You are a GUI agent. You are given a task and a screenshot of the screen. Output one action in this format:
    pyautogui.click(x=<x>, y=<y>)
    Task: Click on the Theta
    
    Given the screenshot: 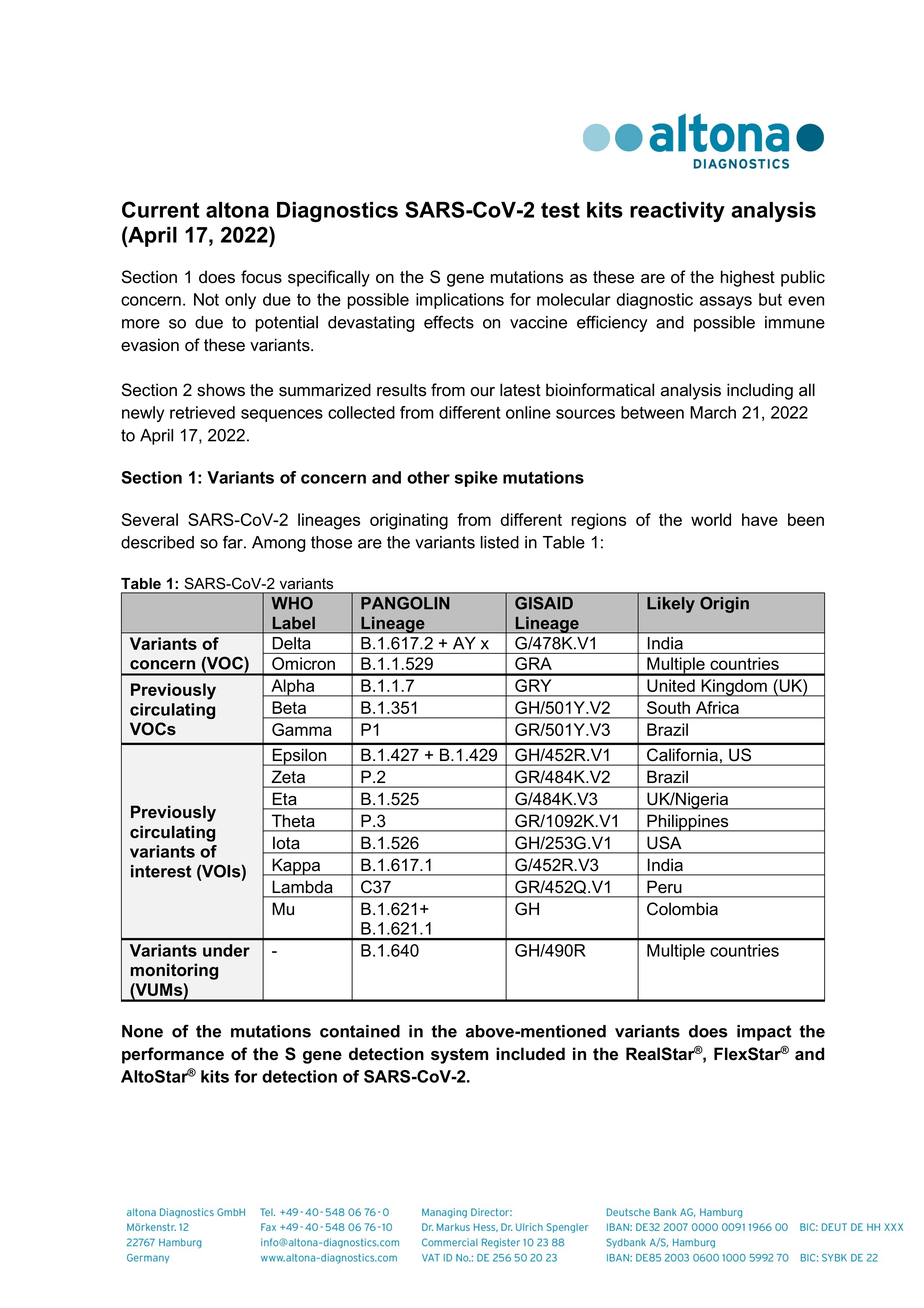 What is the action you would take?
    pyautogui.click(x=293, y=821)
